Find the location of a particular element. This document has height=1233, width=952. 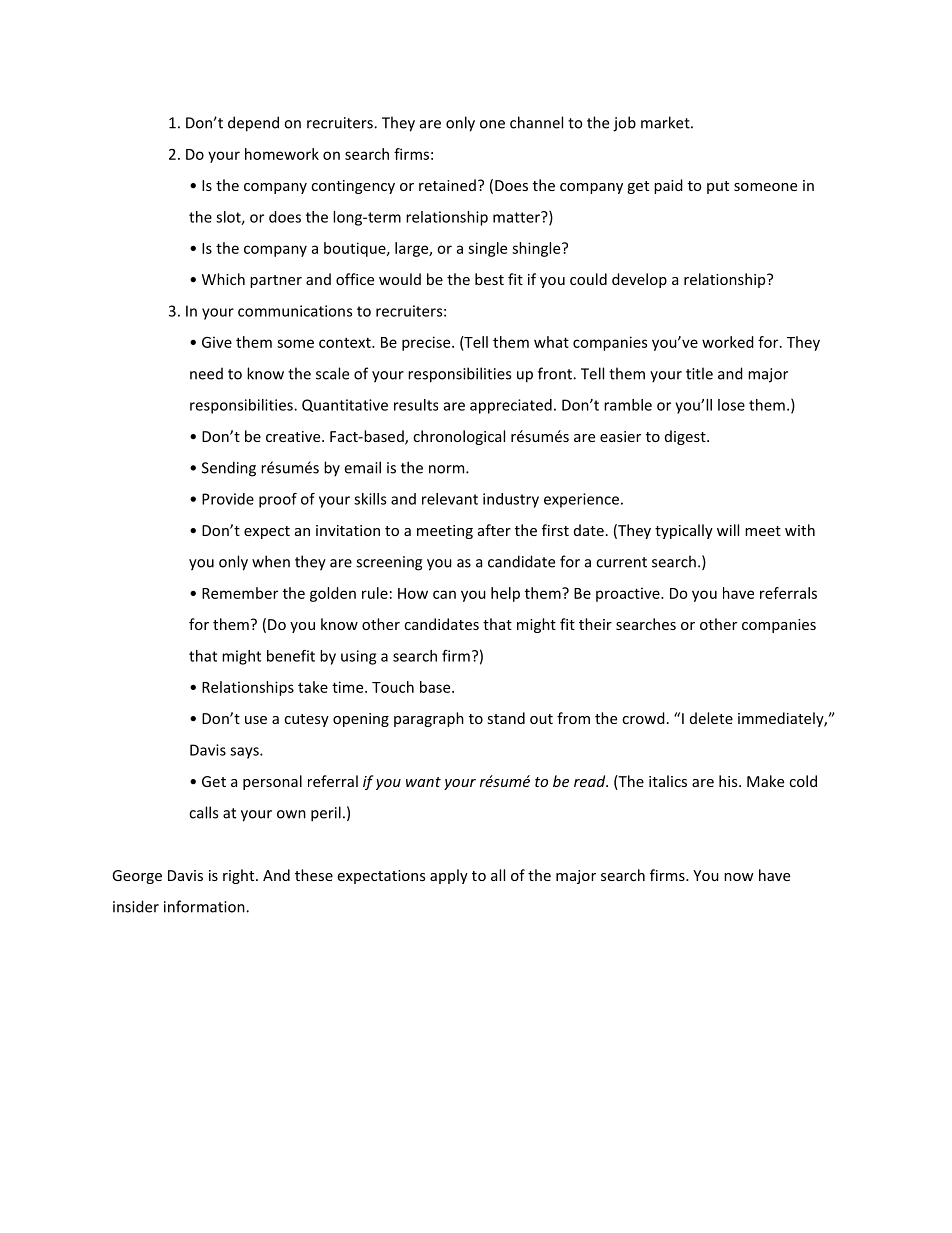

delete is located at coordinates (711, 718).
